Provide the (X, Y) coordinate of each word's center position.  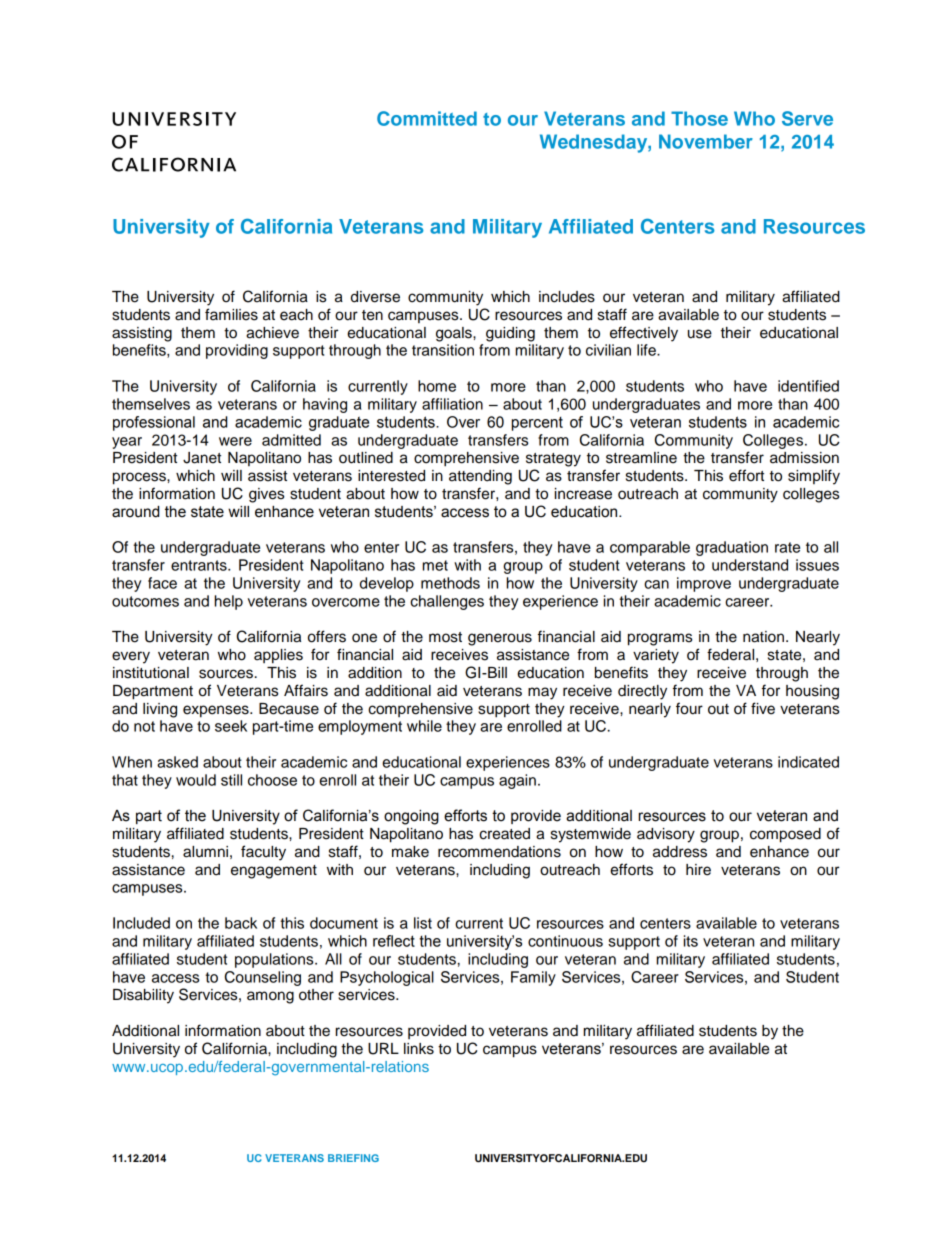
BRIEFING (353, 1158)
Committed (427, 118)
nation (763, 637)
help (229, 602)
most (445, 637)
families (231, 314)
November (706, 141)
